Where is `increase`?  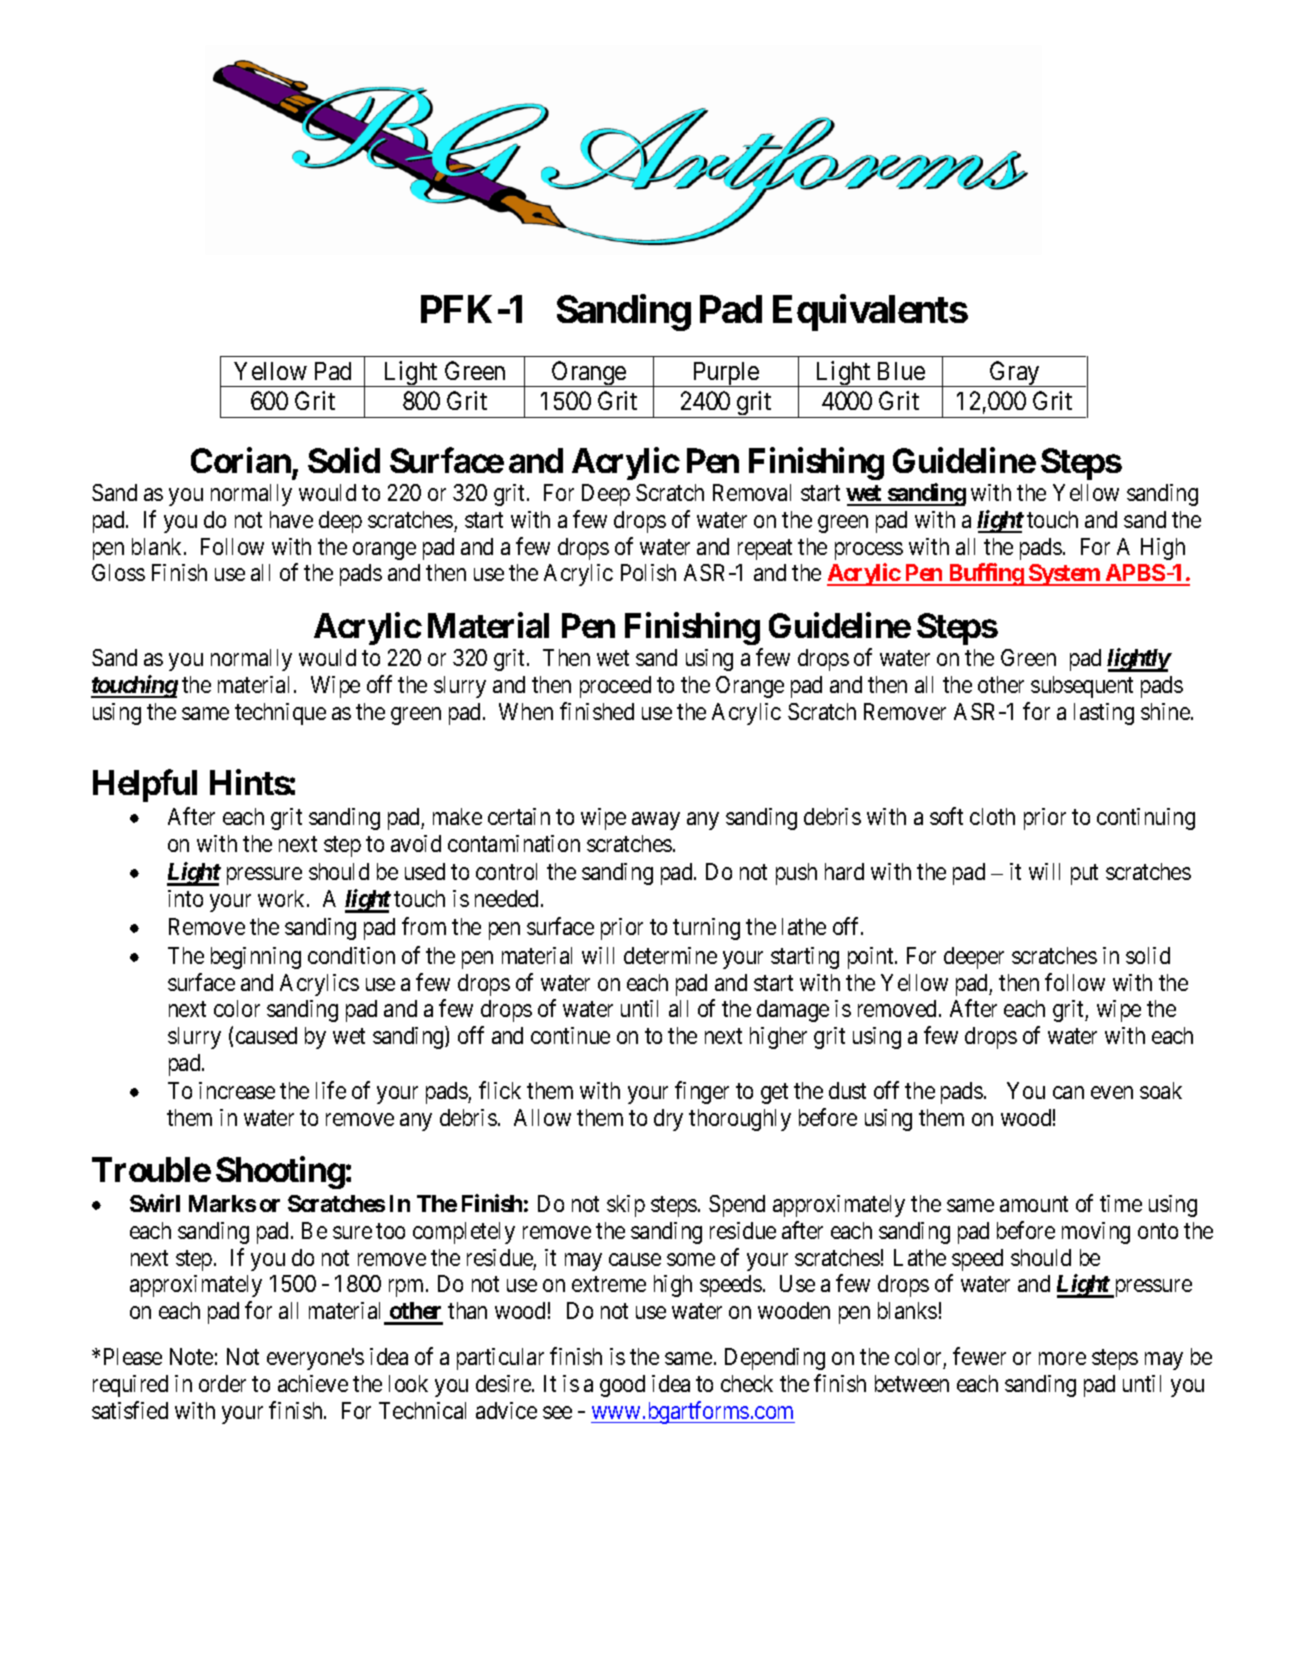
increase is located at coordinates (237, 1090).
